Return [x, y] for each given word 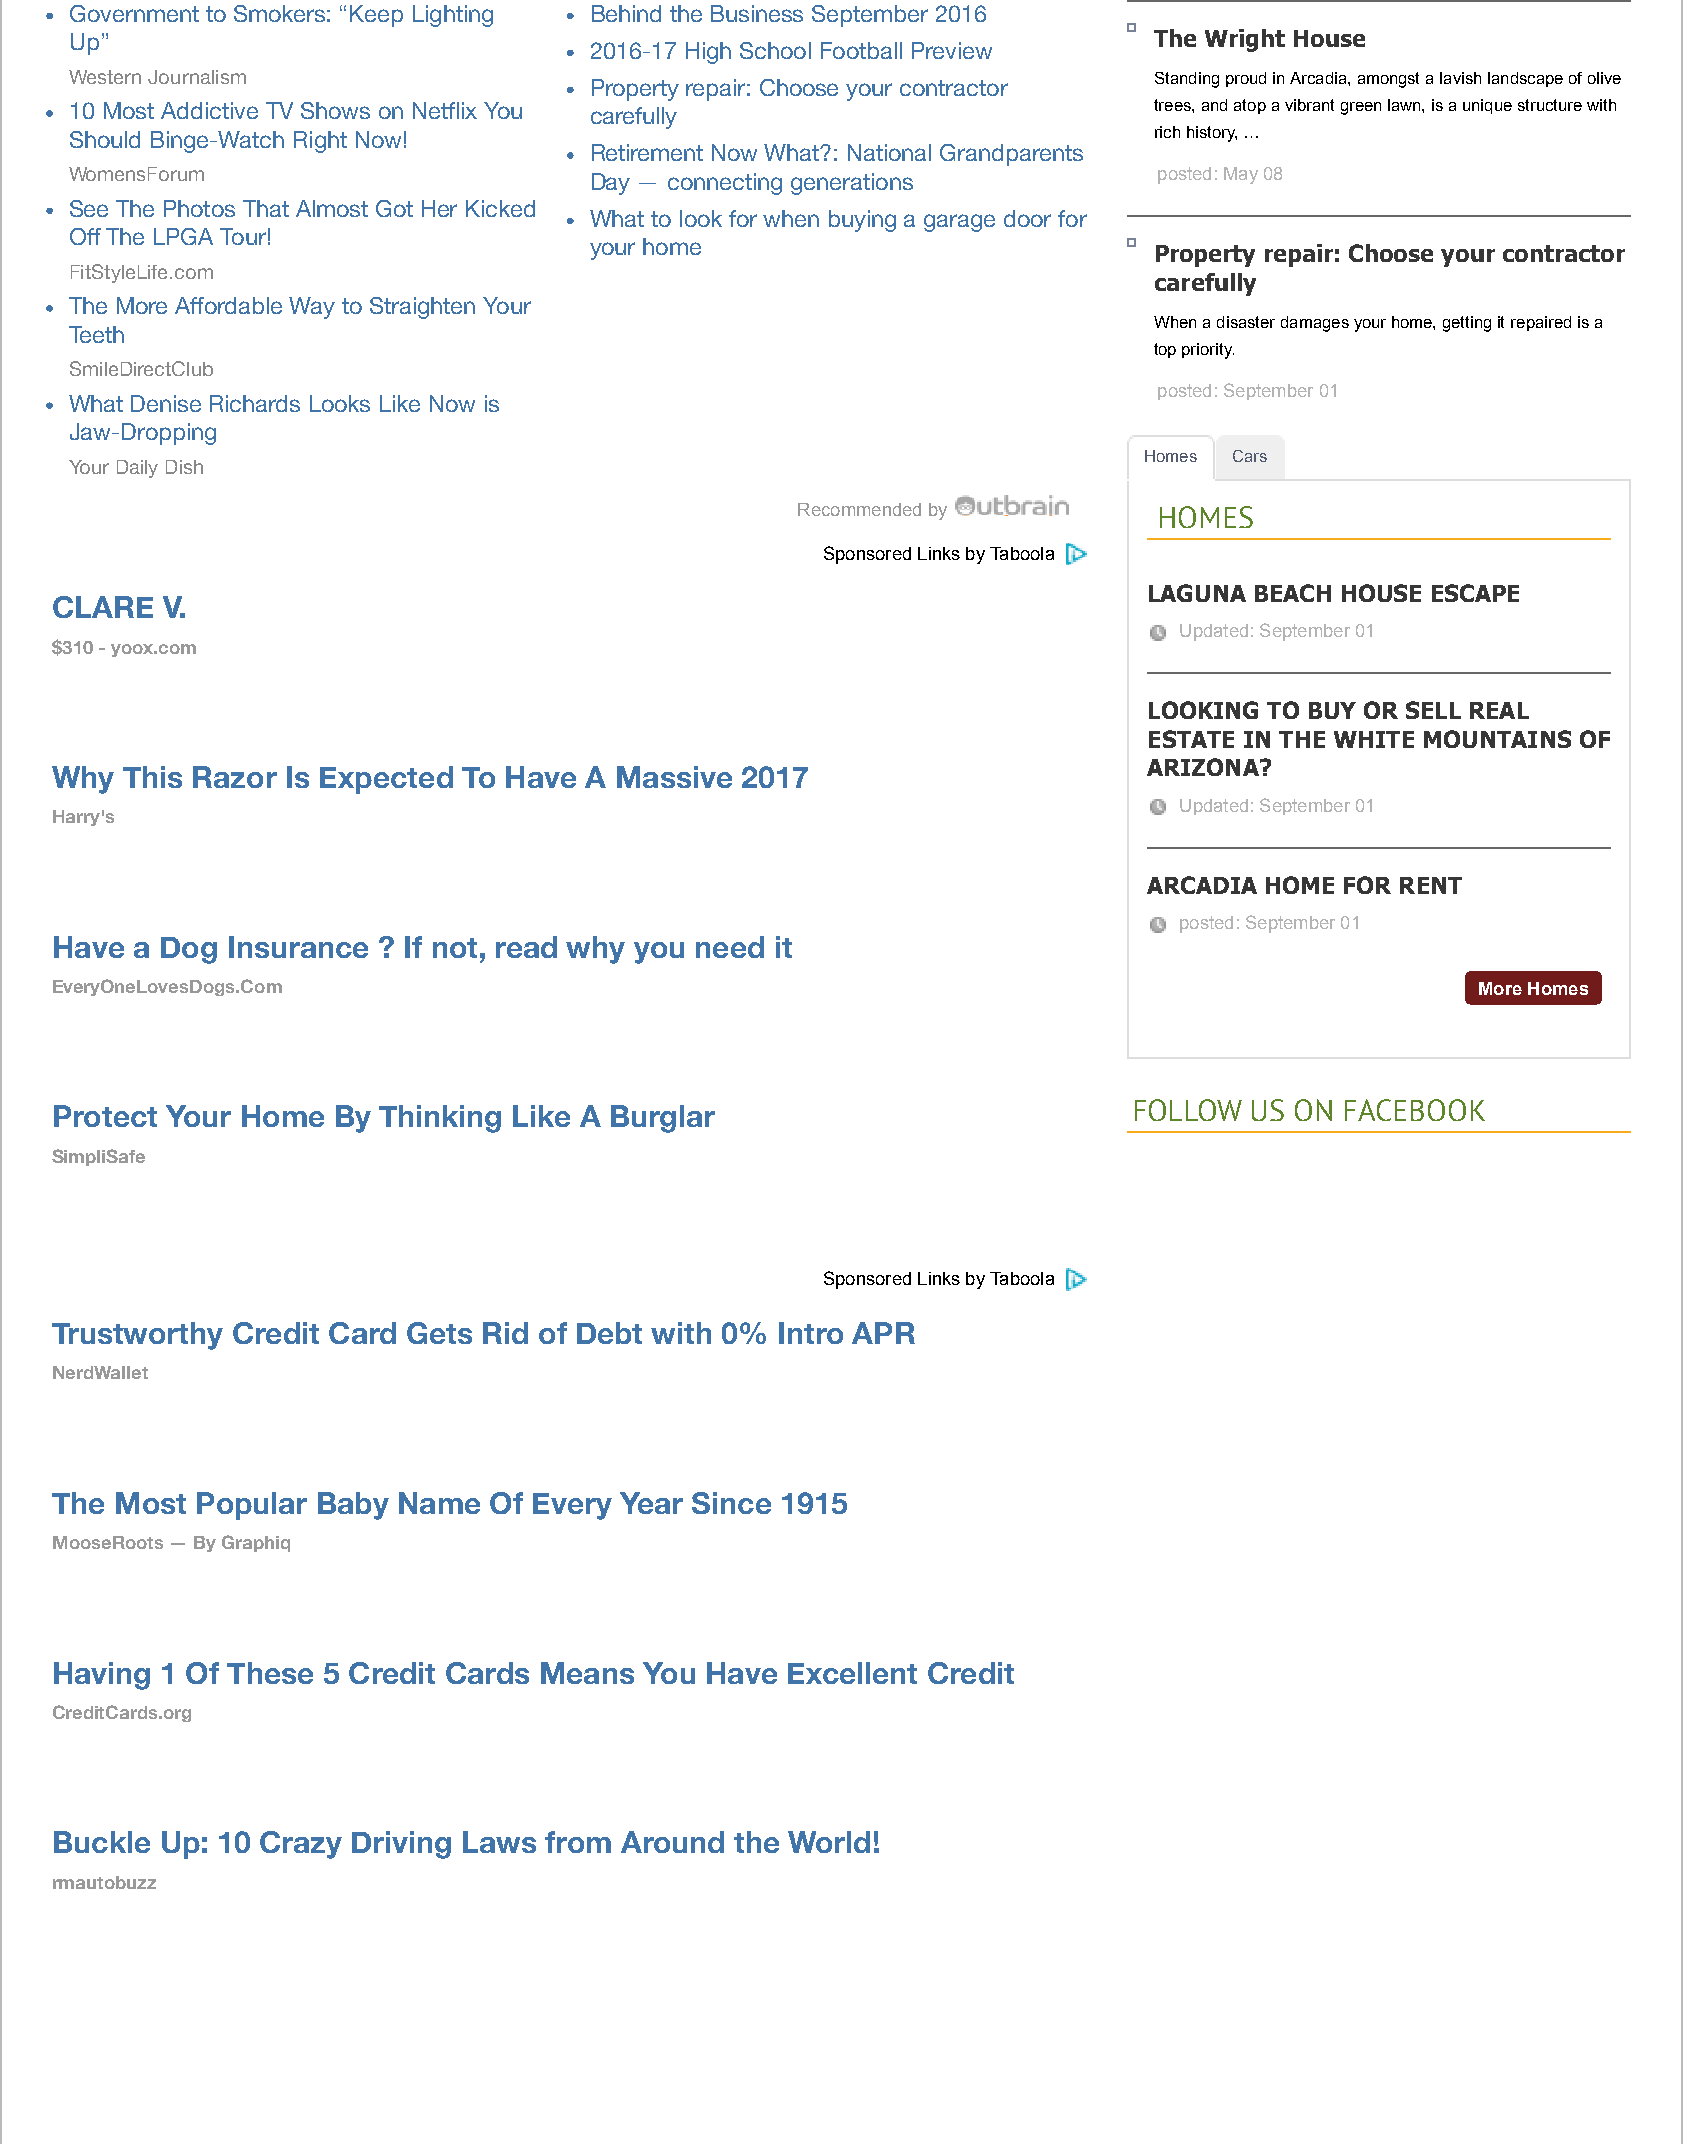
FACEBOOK [1415, 1110]
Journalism [197, 77]
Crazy [301, 1845]
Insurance [298, 947]
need [730, 947]
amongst [1388, 80]
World [829, 1842]
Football [861, 50]
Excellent [852, 1673]
